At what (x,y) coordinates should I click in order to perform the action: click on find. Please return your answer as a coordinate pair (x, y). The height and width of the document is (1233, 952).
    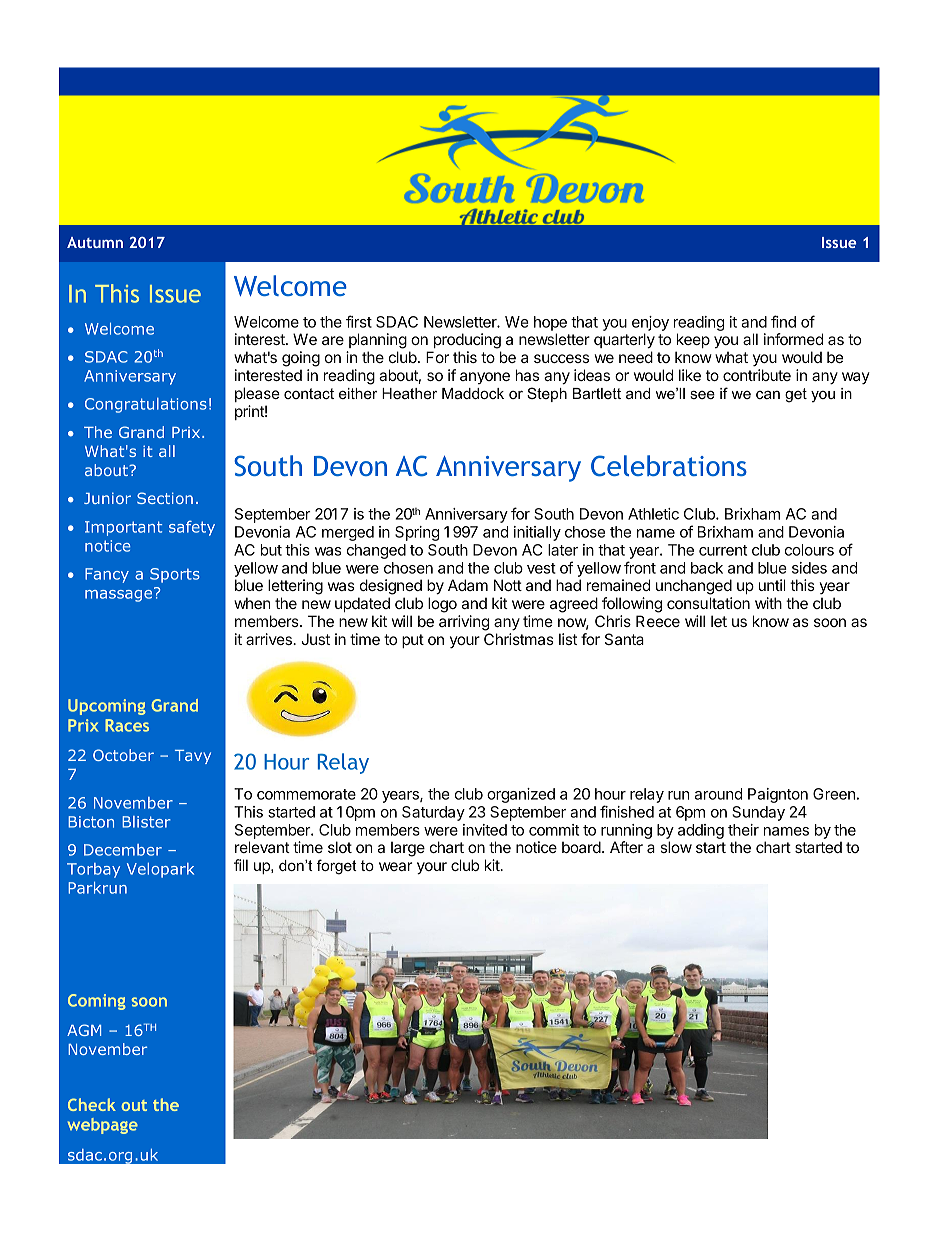
    Looking at the image, I should click on (783, 321).
